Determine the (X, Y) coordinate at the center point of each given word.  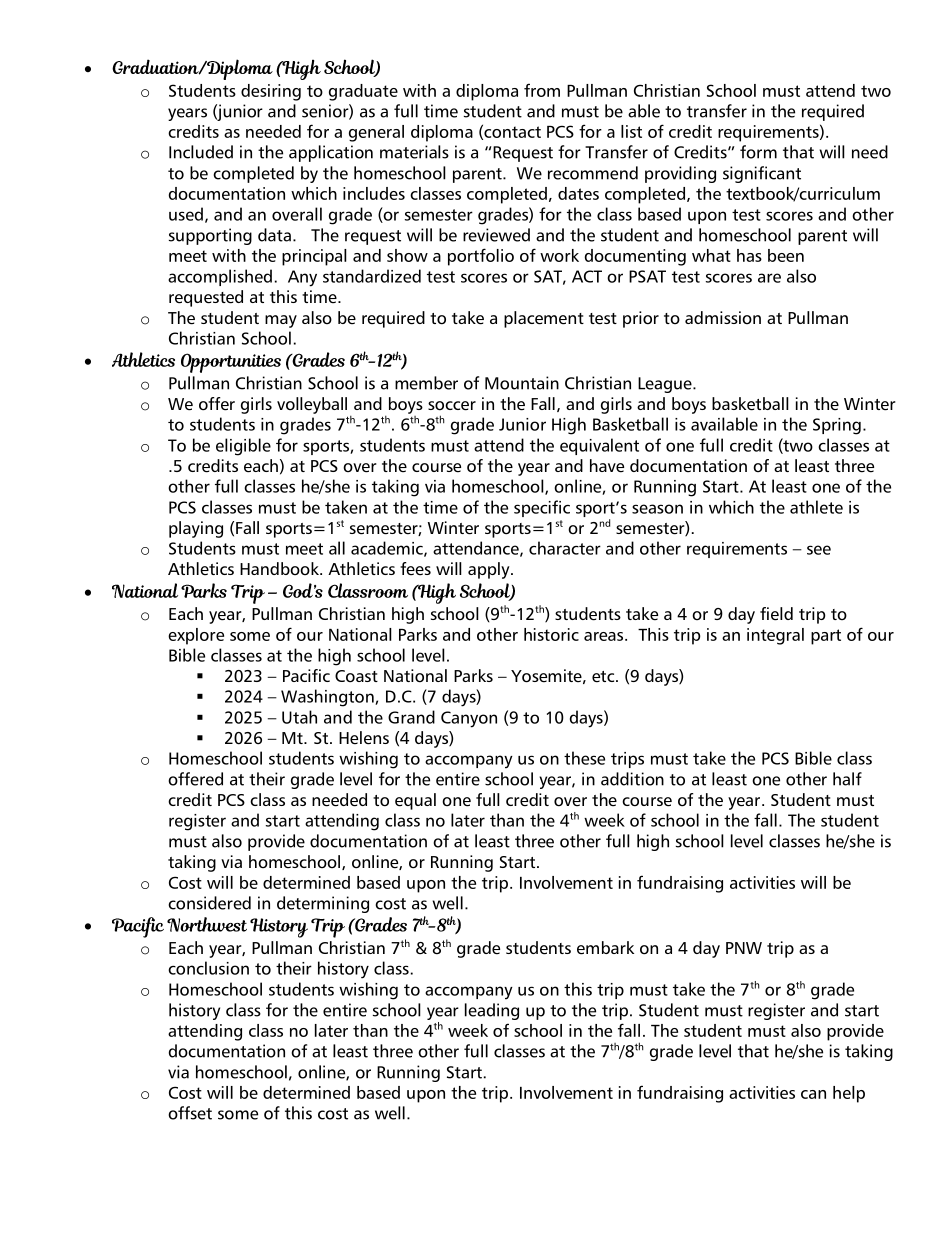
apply (490, 570)
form (758, 152)
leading (492, 1011)
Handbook (281, 568)
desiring (271, 92)
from (542, 90)
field (776, 614)
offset (190, 1113)
